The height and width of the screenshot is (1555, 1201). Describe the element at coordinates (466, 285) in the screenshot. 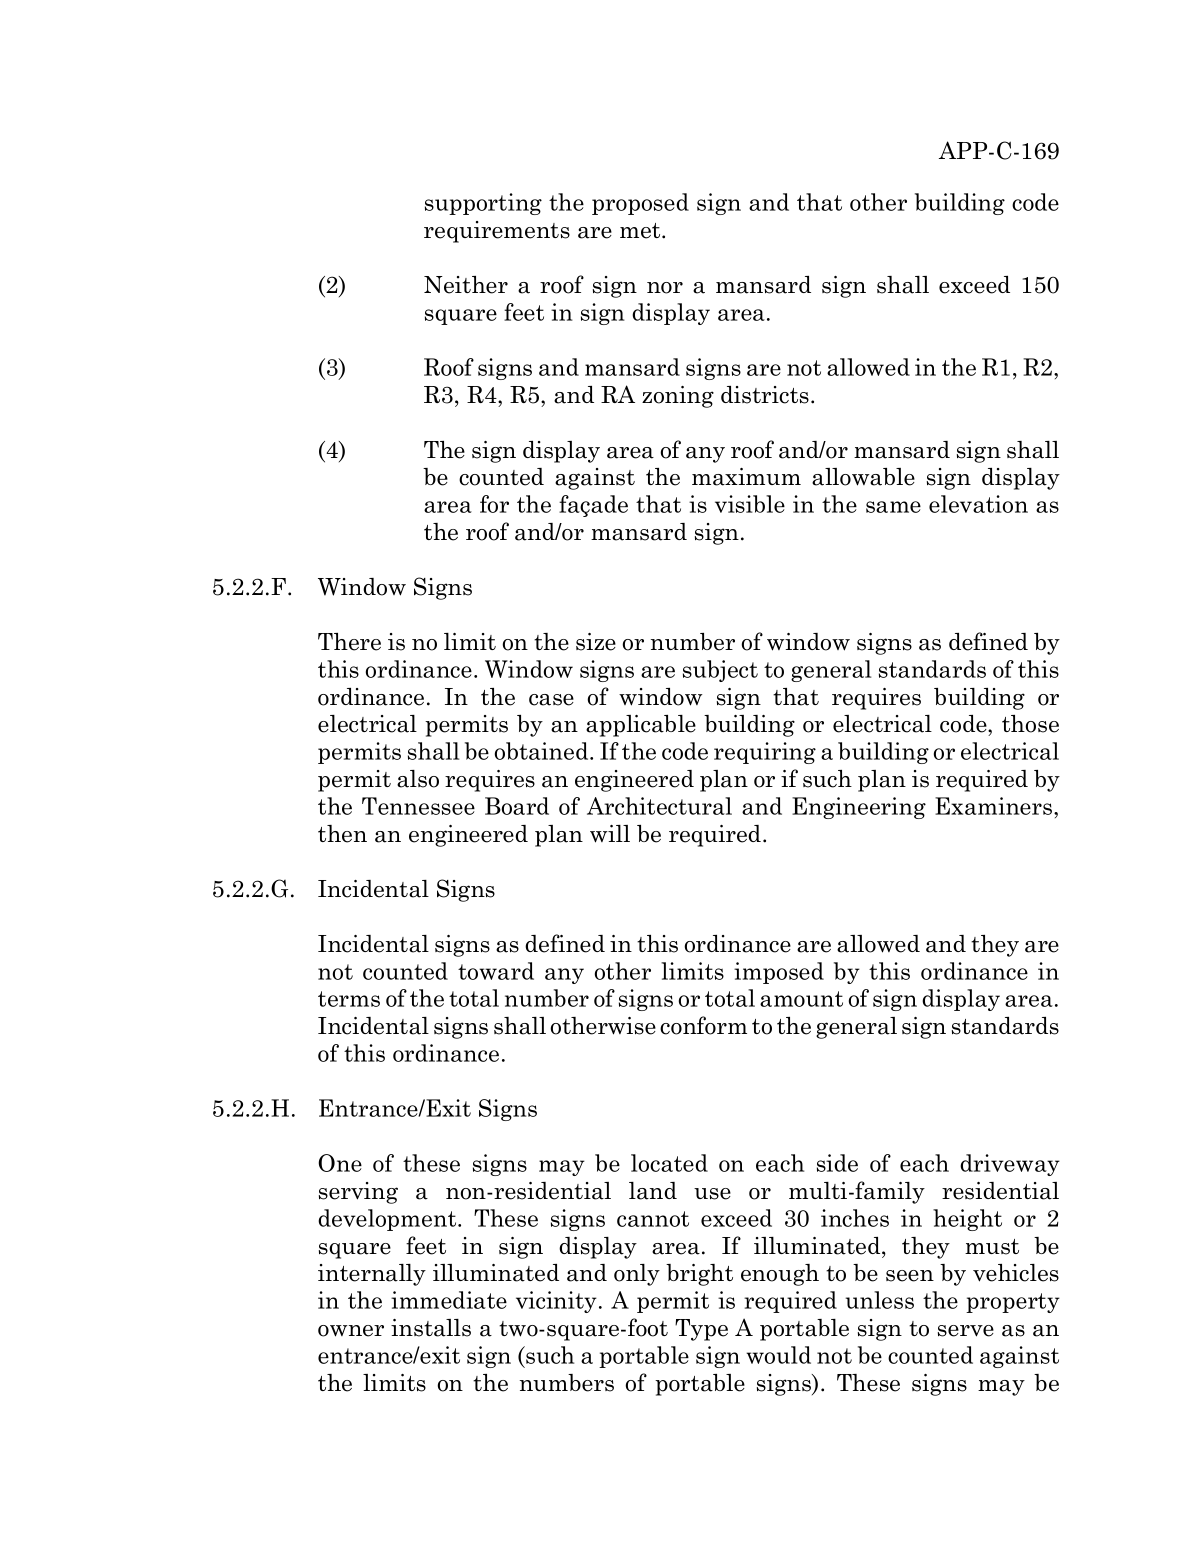

I see `Neither` at that location.
